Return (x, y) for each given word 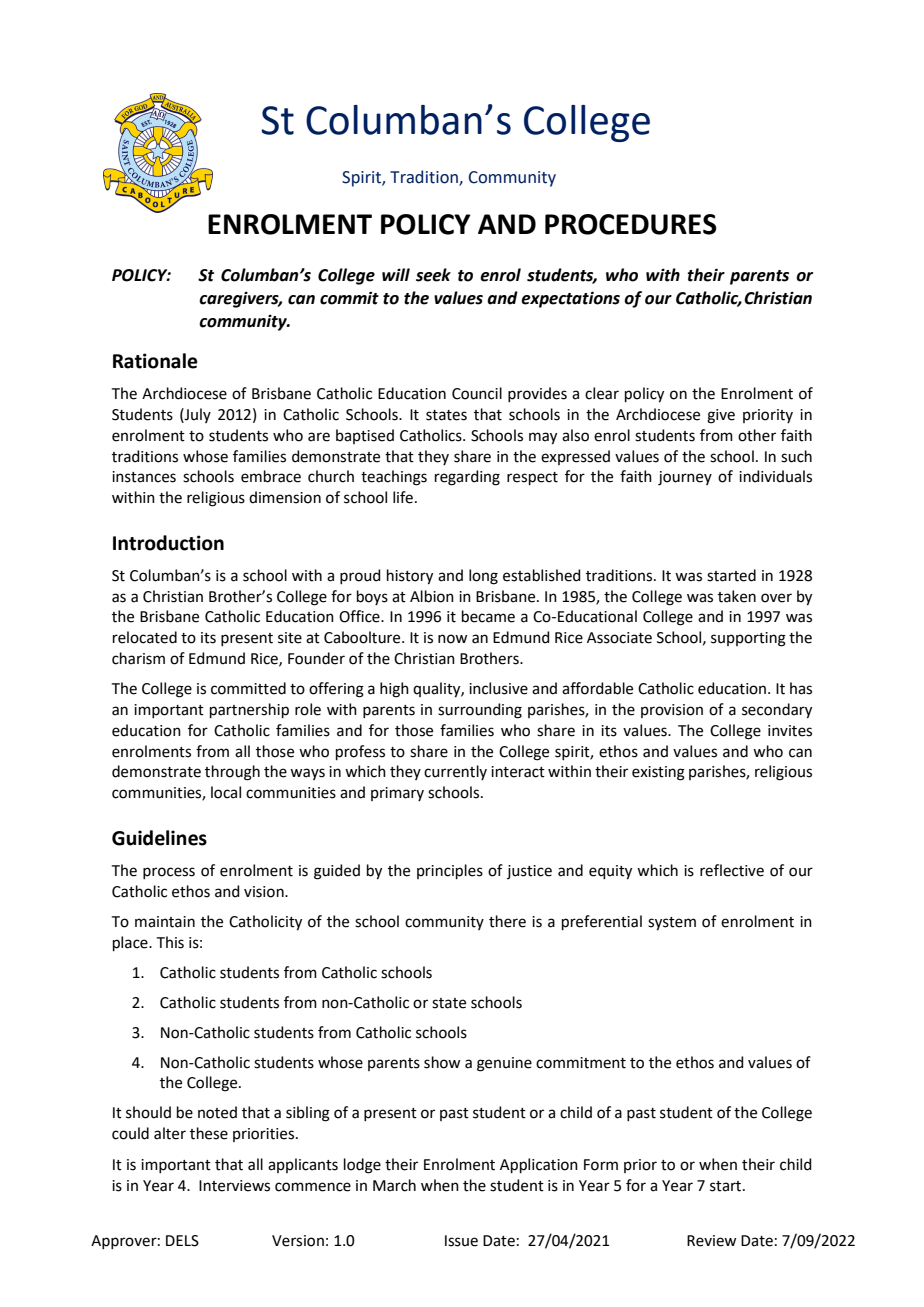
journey (685, 478)
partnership (249, 710)
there (507, 921)
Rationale (155, 361)
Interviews (234, 1186)
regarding (467, 478)
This (170, 942)
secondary (777, 711)
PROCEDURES (631, 224)
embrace (271, 476)
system (672, 924)
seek (433, 275)
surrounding (480, 711)
